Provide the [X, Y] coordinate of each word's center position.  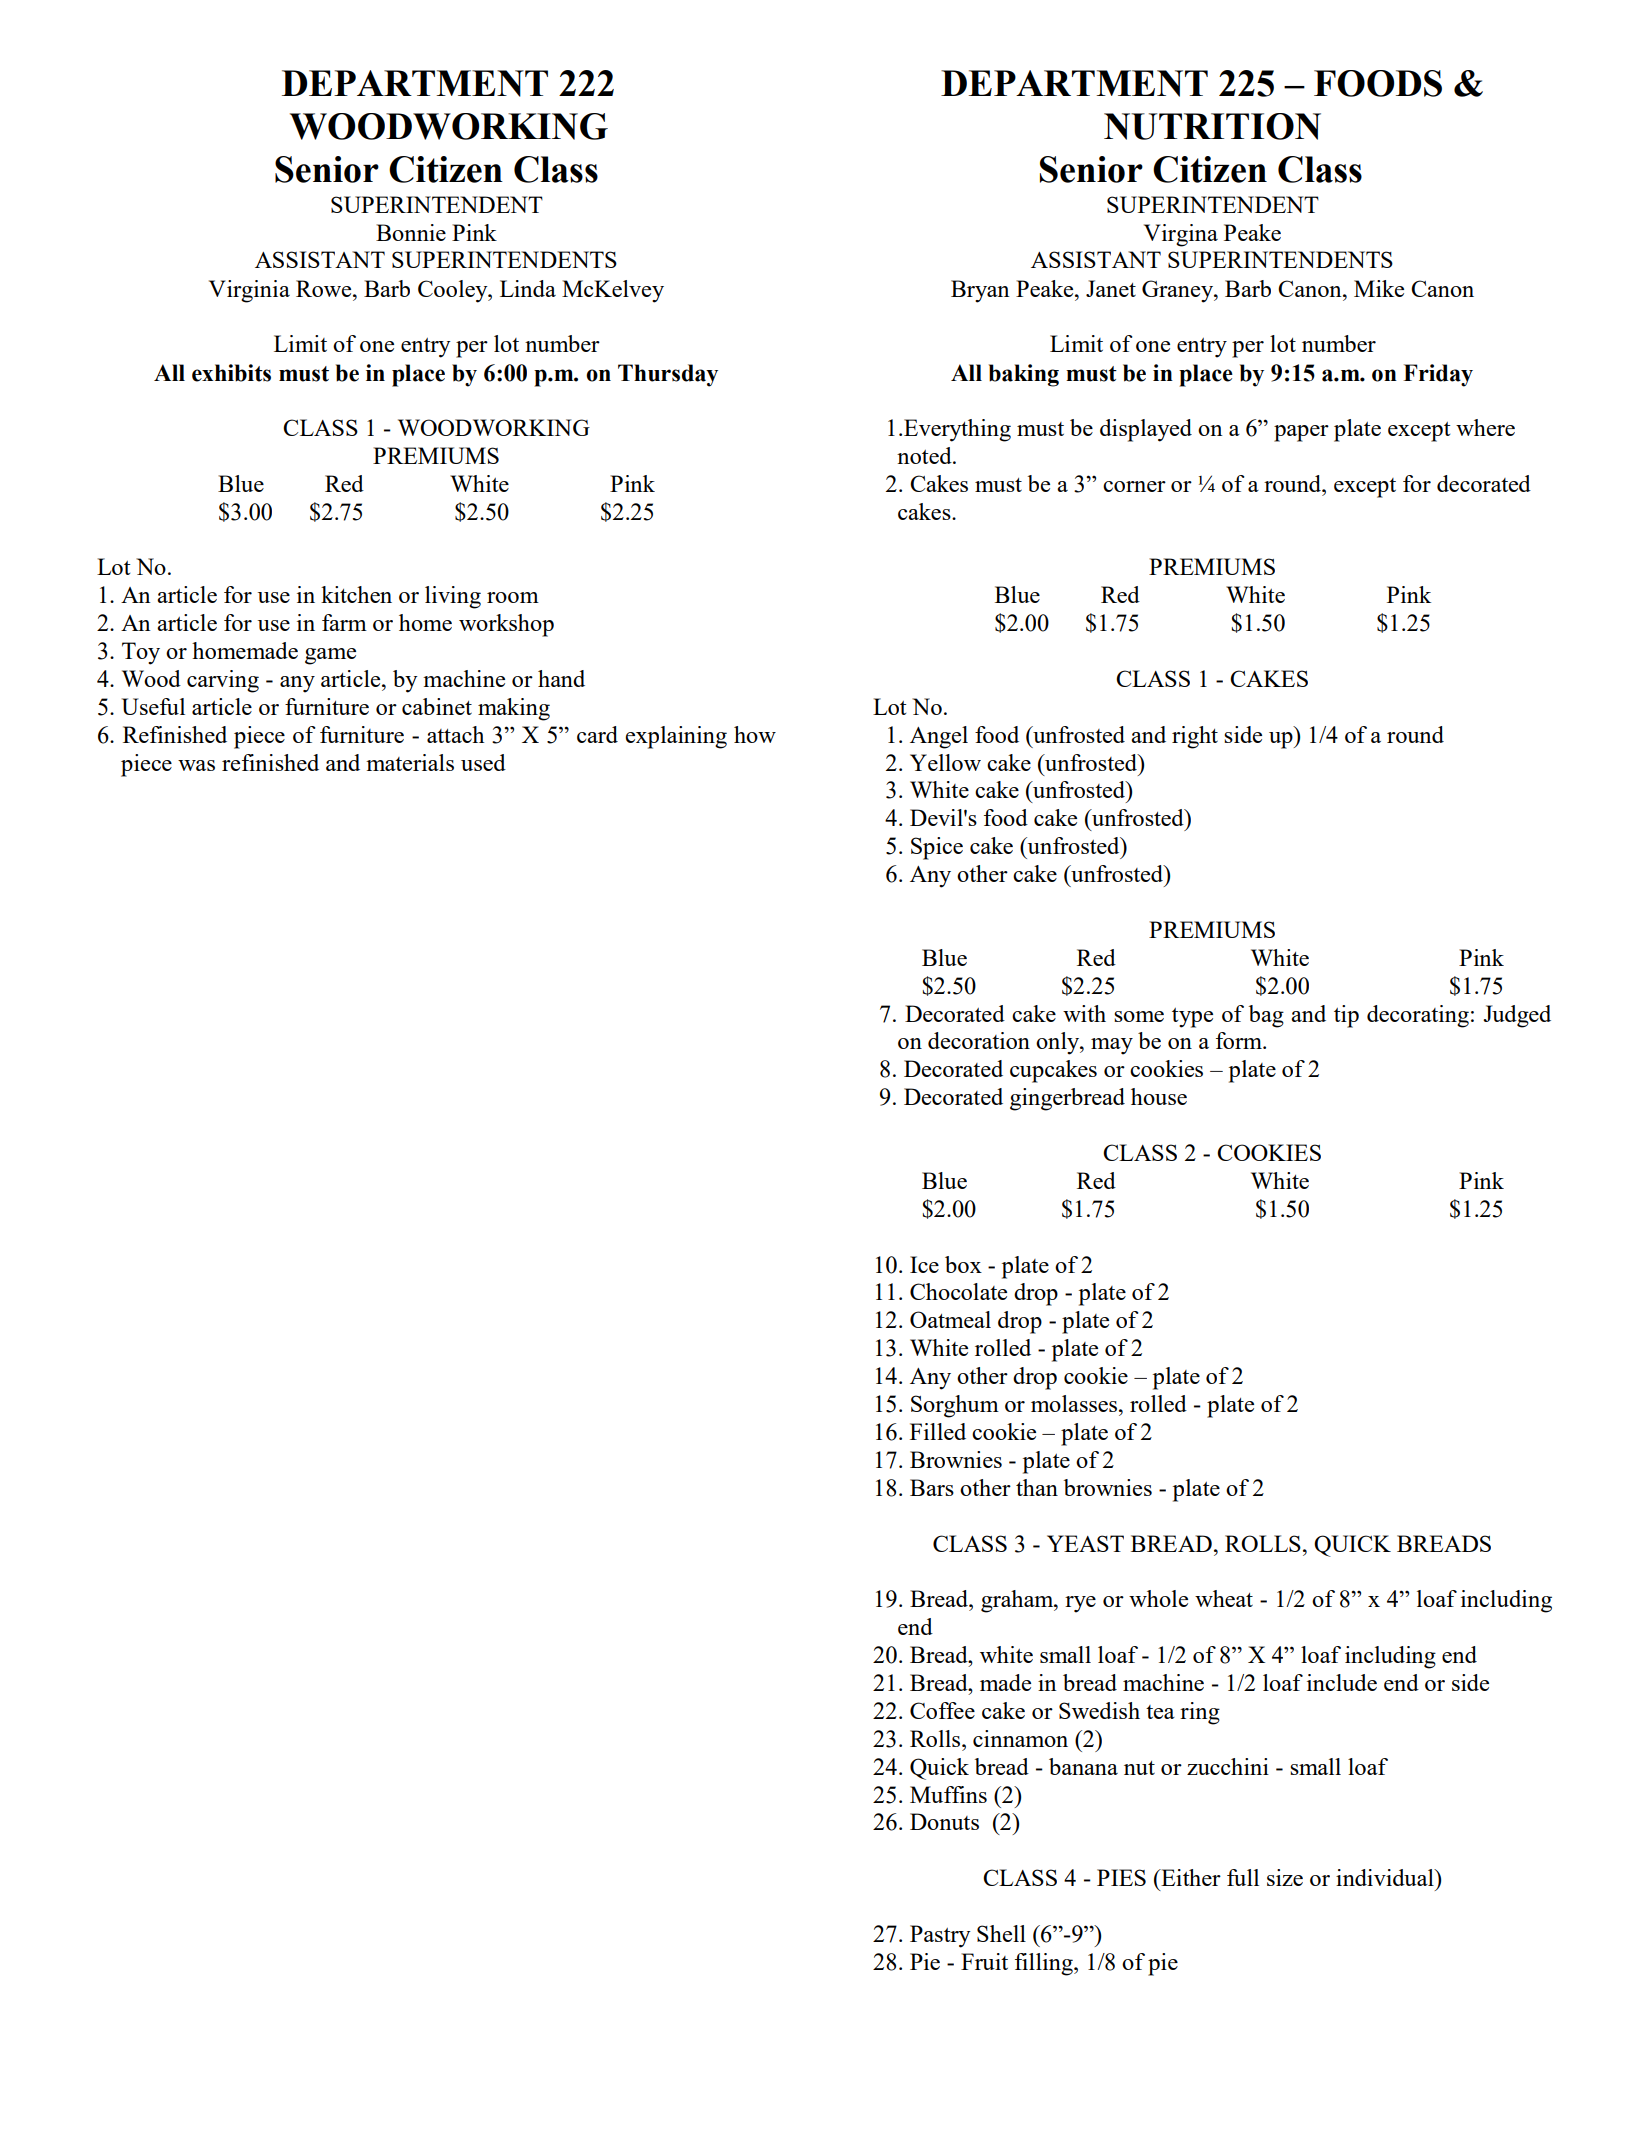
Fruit [984, 1961]
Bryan [980, 291]
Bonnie [411, 232]
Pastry [940, 1936]
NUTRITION [1212, 126]
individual [1386, 1877]
